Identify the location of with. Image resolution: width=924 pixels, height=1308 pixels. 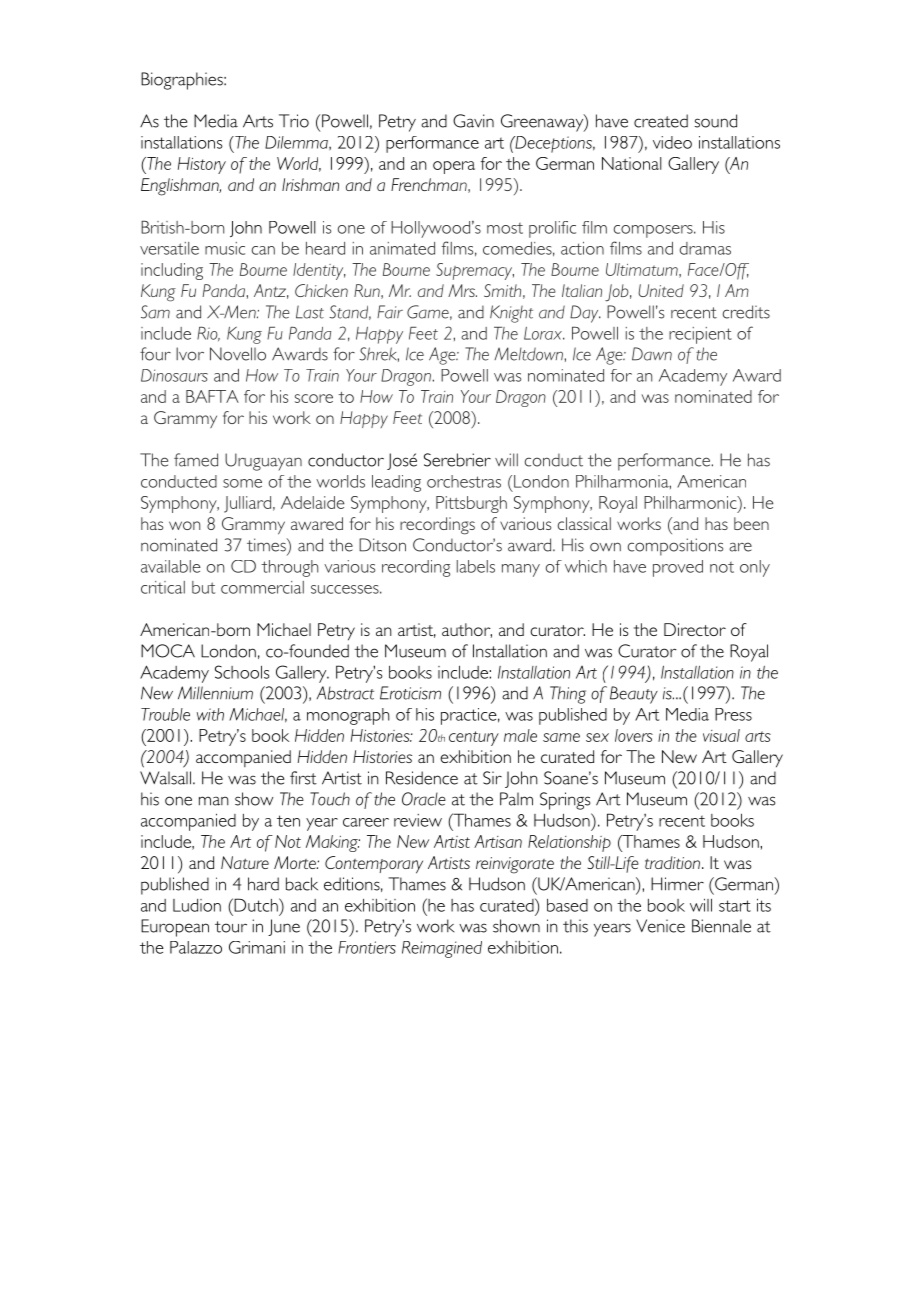
(210, 714).
